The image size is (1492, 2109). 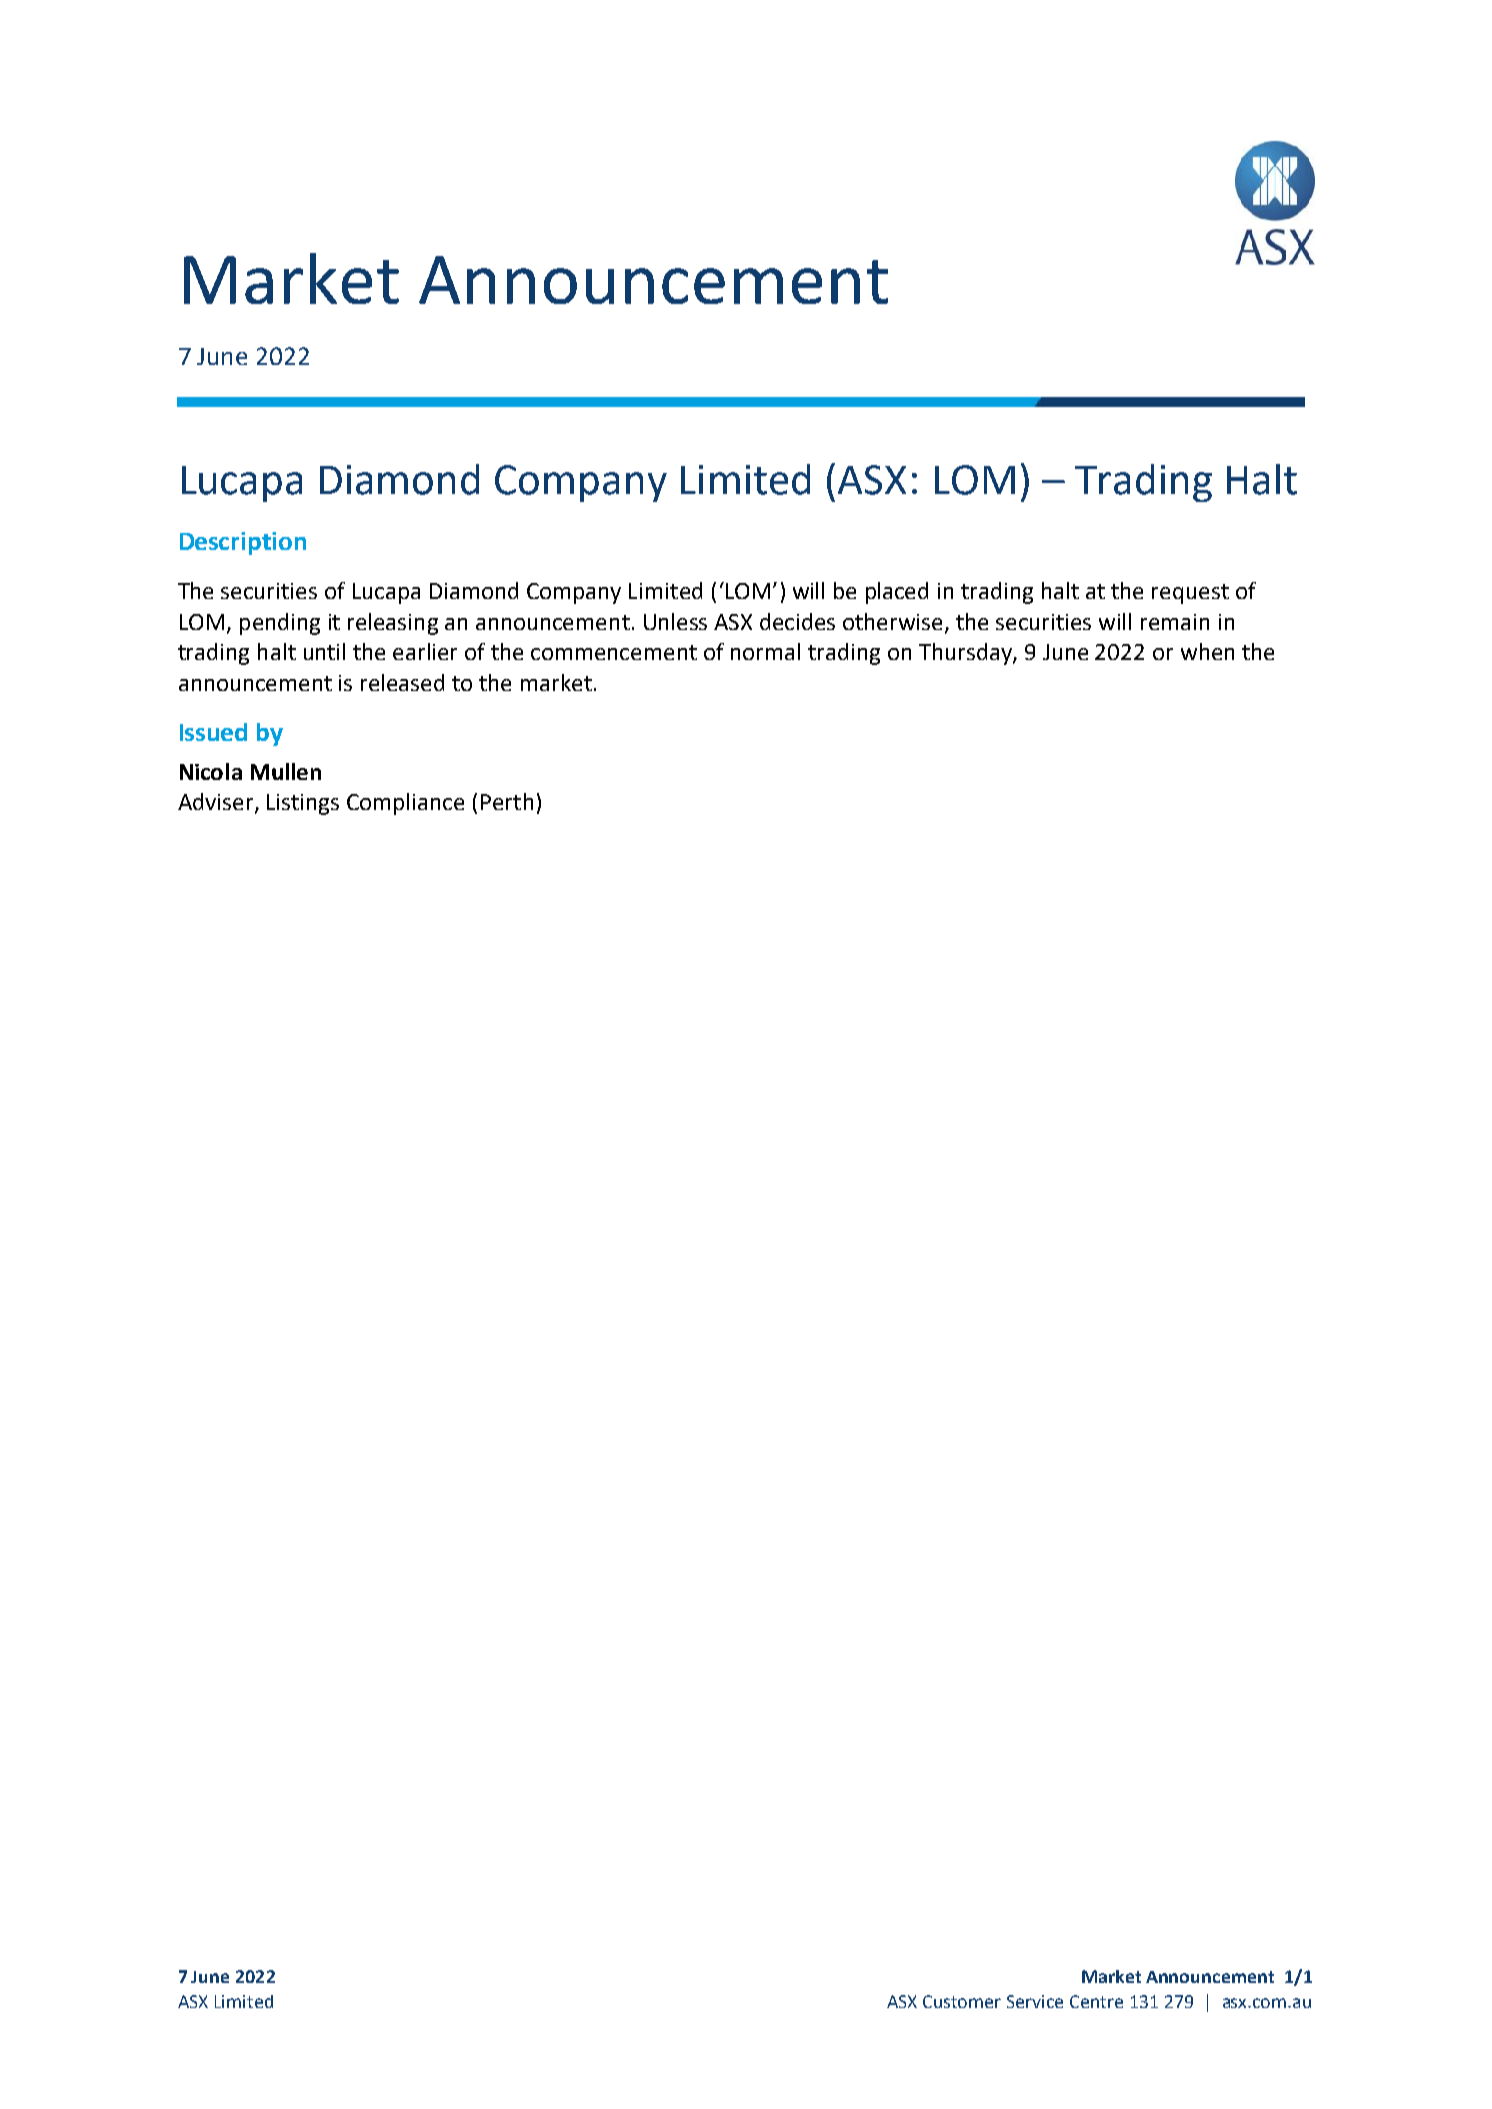 What do you see at coordinates (1175, 622) in the page?
I see `remain` at bounding box center [1175, 622].
